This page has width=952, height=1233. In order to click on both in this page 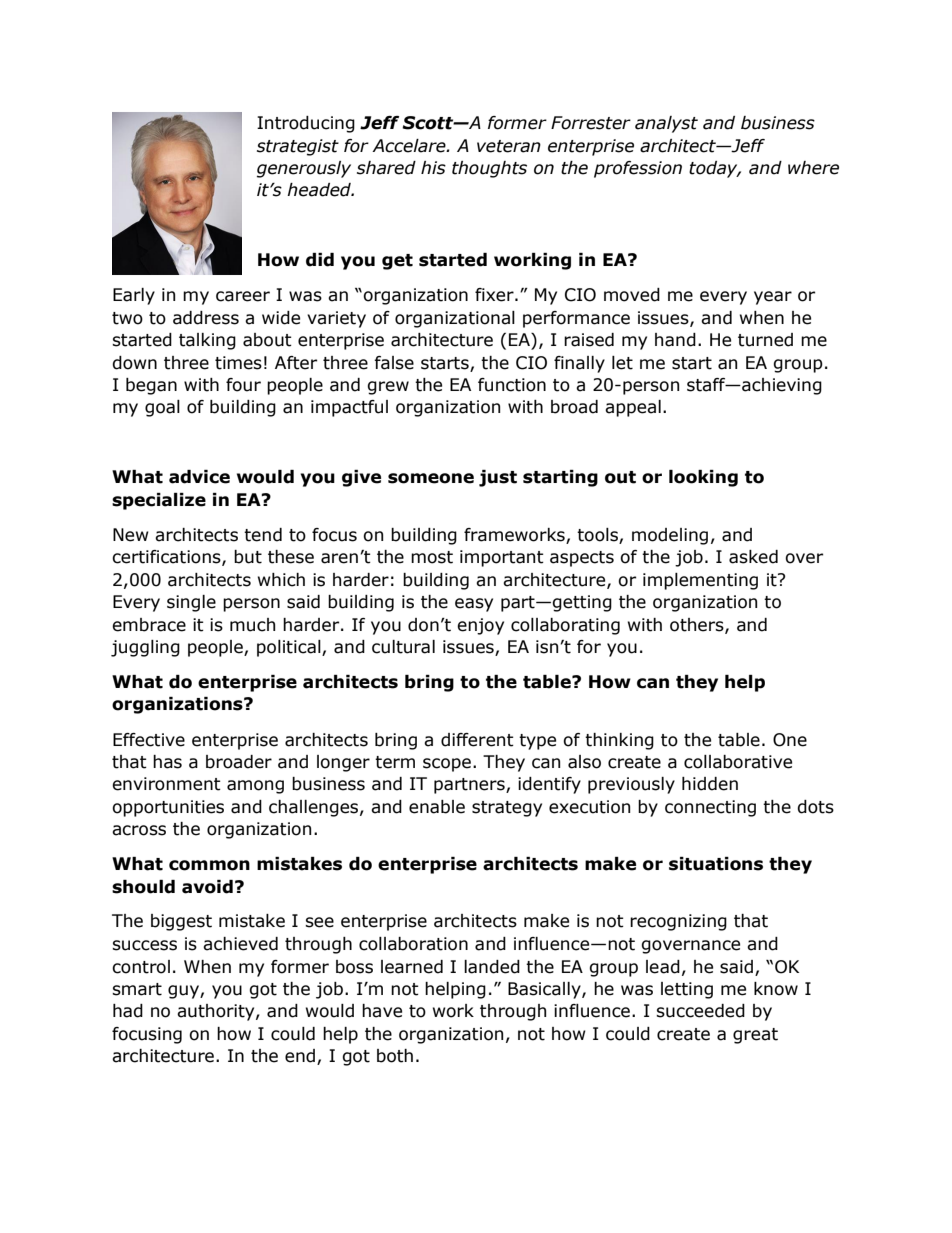, I will do `click(395, 1056)`.
